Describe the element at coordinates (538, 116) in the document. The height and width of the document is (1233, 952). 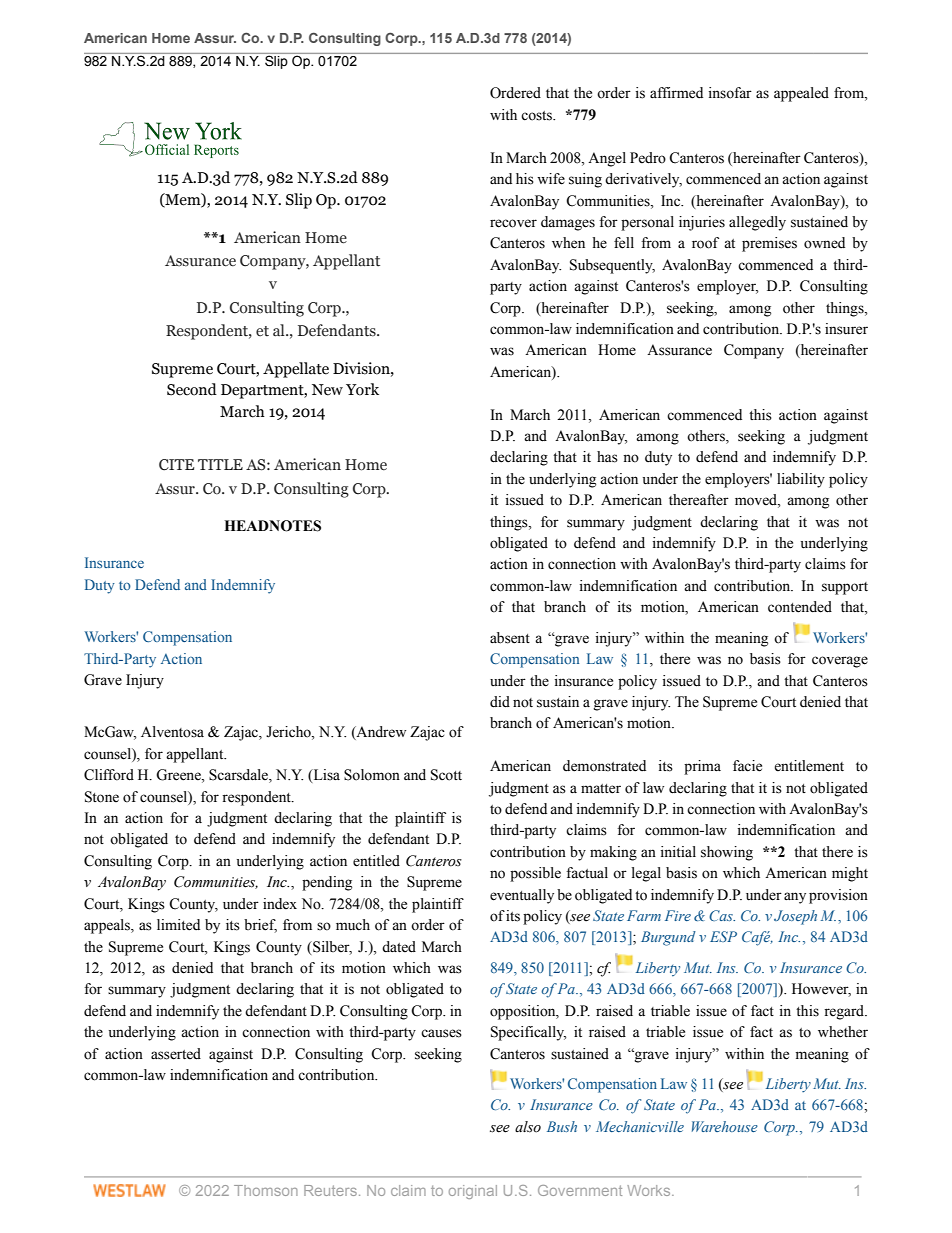
I see `costs` at that location.
